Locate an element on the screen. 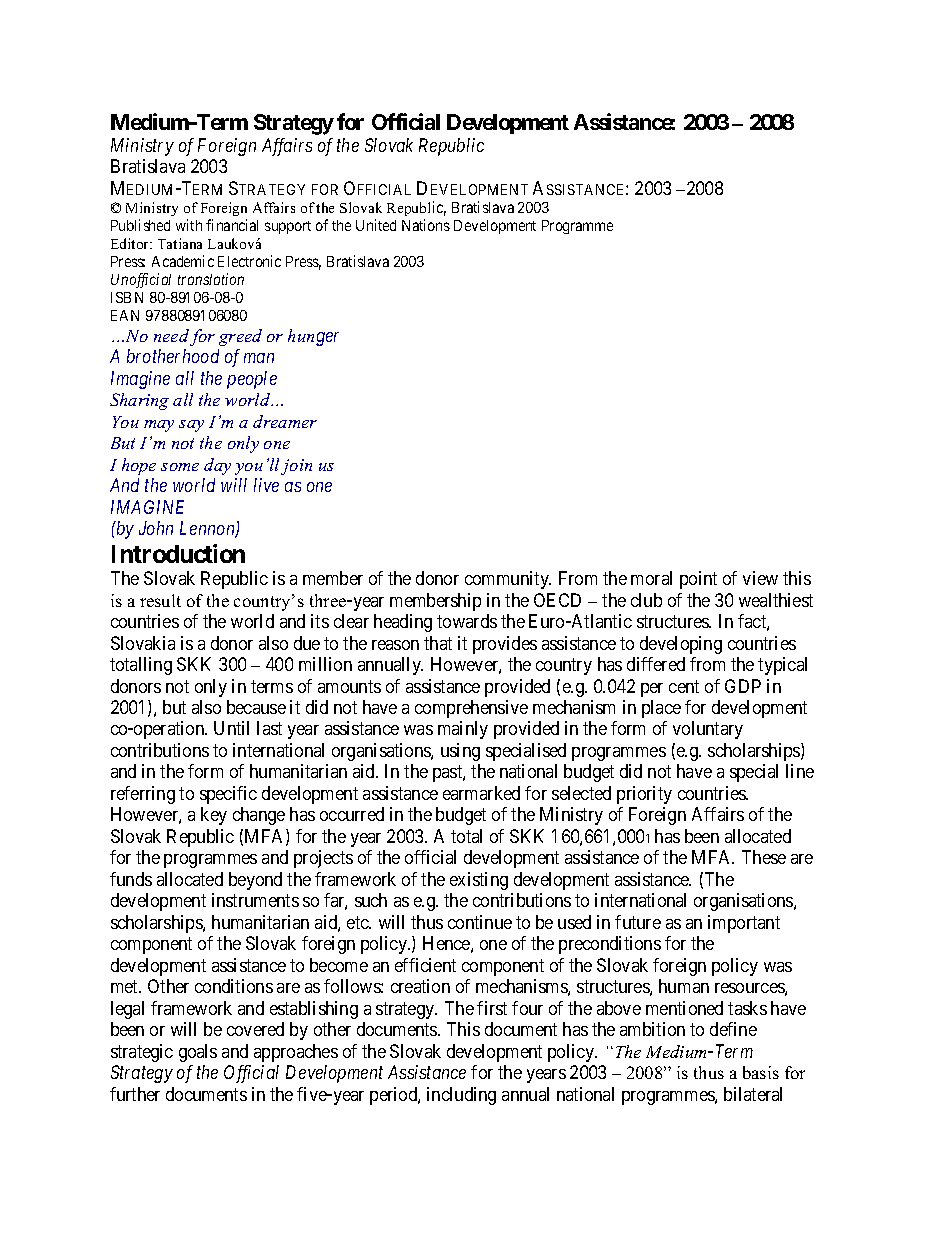  Nations is located at coordinates (426, 225).
